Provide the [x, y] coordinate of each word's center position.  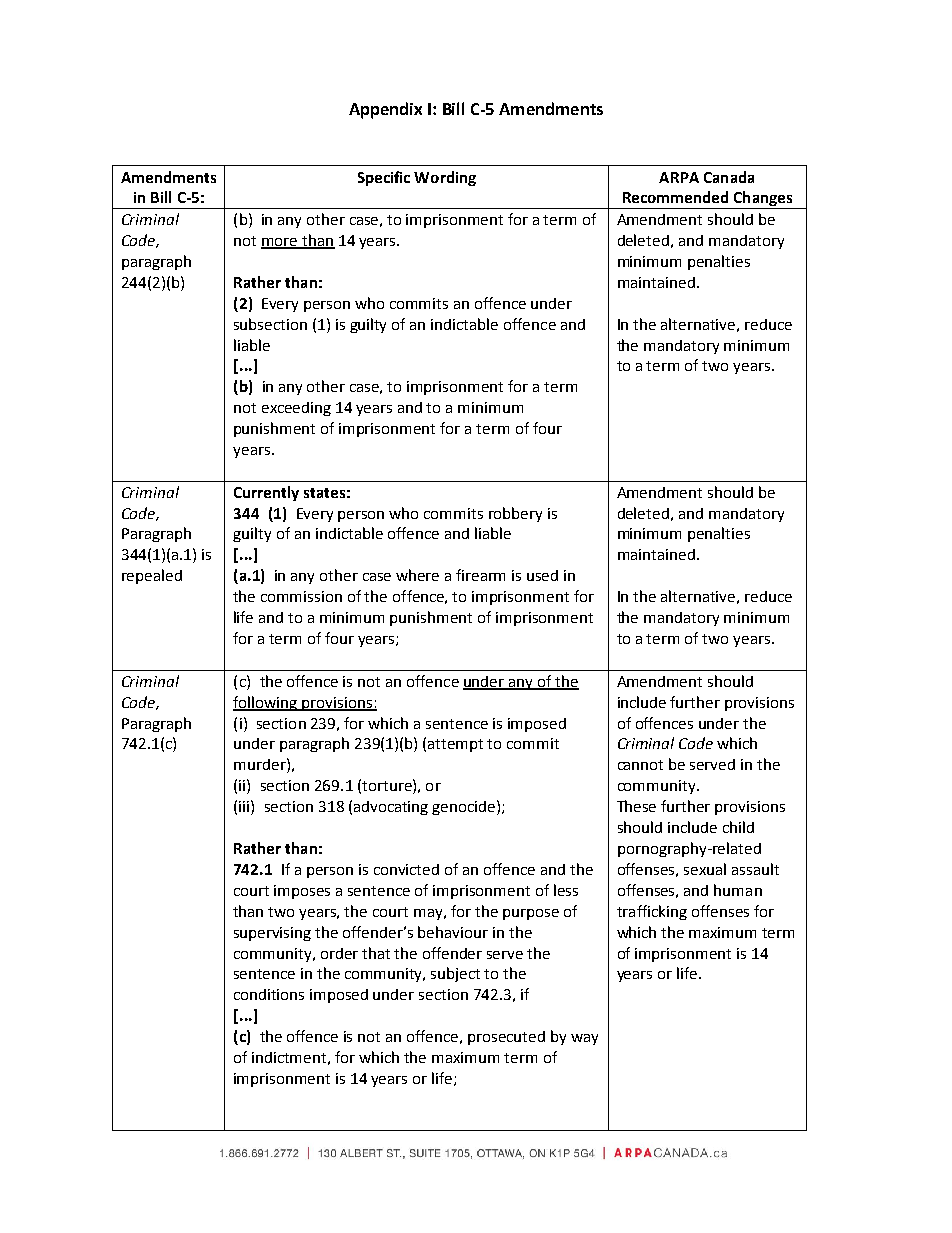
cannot [640, 765]
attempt [455, 745]
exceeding [296, 409]
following [266, 703]
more [280, 243]
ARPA [679, 177]
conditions [269, 994]
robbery [515, 514]
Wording [445, 178]
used [542, 575]
